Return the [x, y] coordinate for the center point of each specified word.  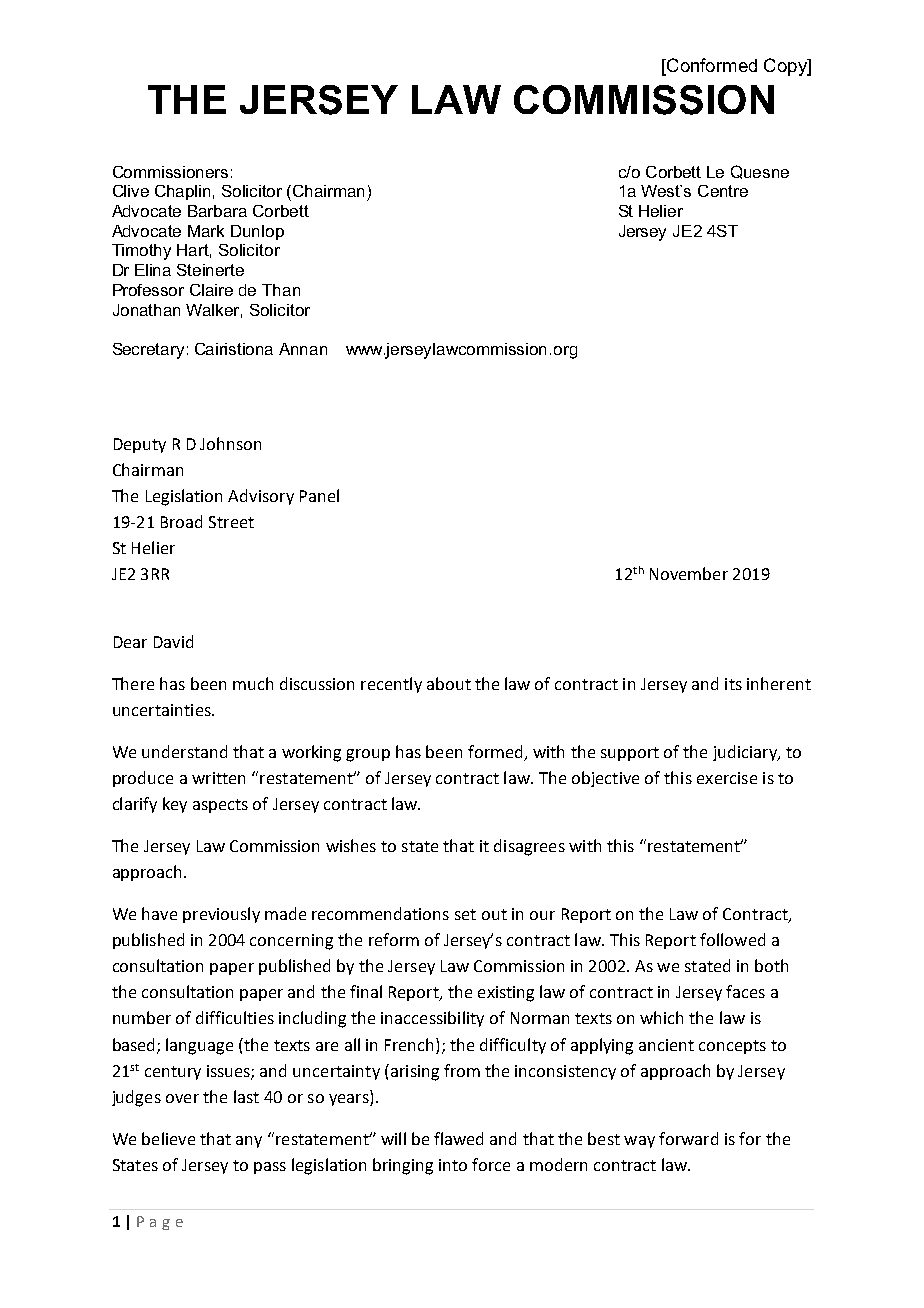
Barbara [217, 211]
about [449, 683]
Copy [786, 67]
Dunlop [257, 232]
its [733, 684]
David [173, 641]
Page [160, 1223]
